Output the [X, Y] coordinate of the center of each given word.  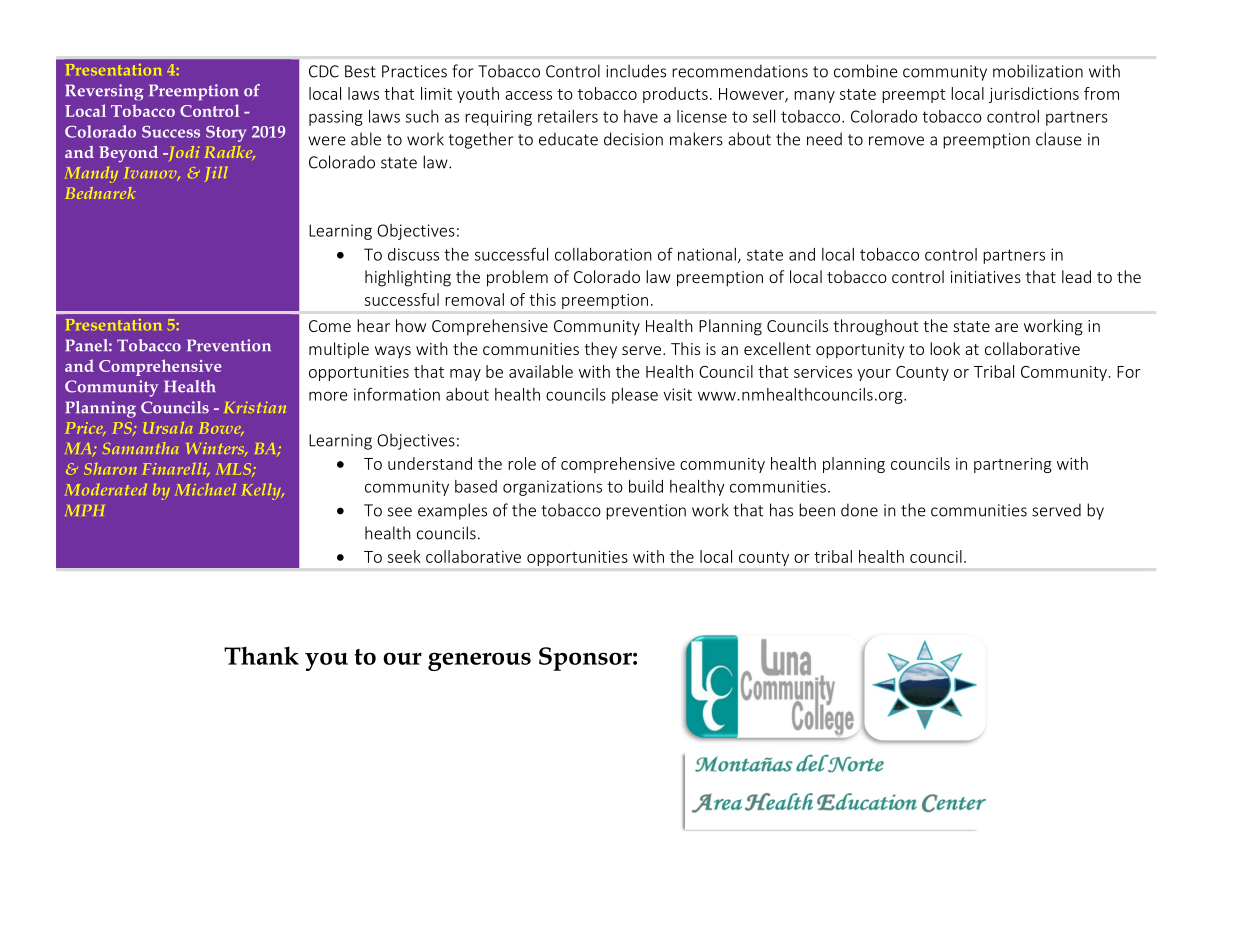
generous [479, 661]
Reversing [104, 92]
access [528, 95]
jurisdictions [1034, 95]
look [945, 348]
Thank [261, 655]
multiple [339, 350]
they [600, 350]
